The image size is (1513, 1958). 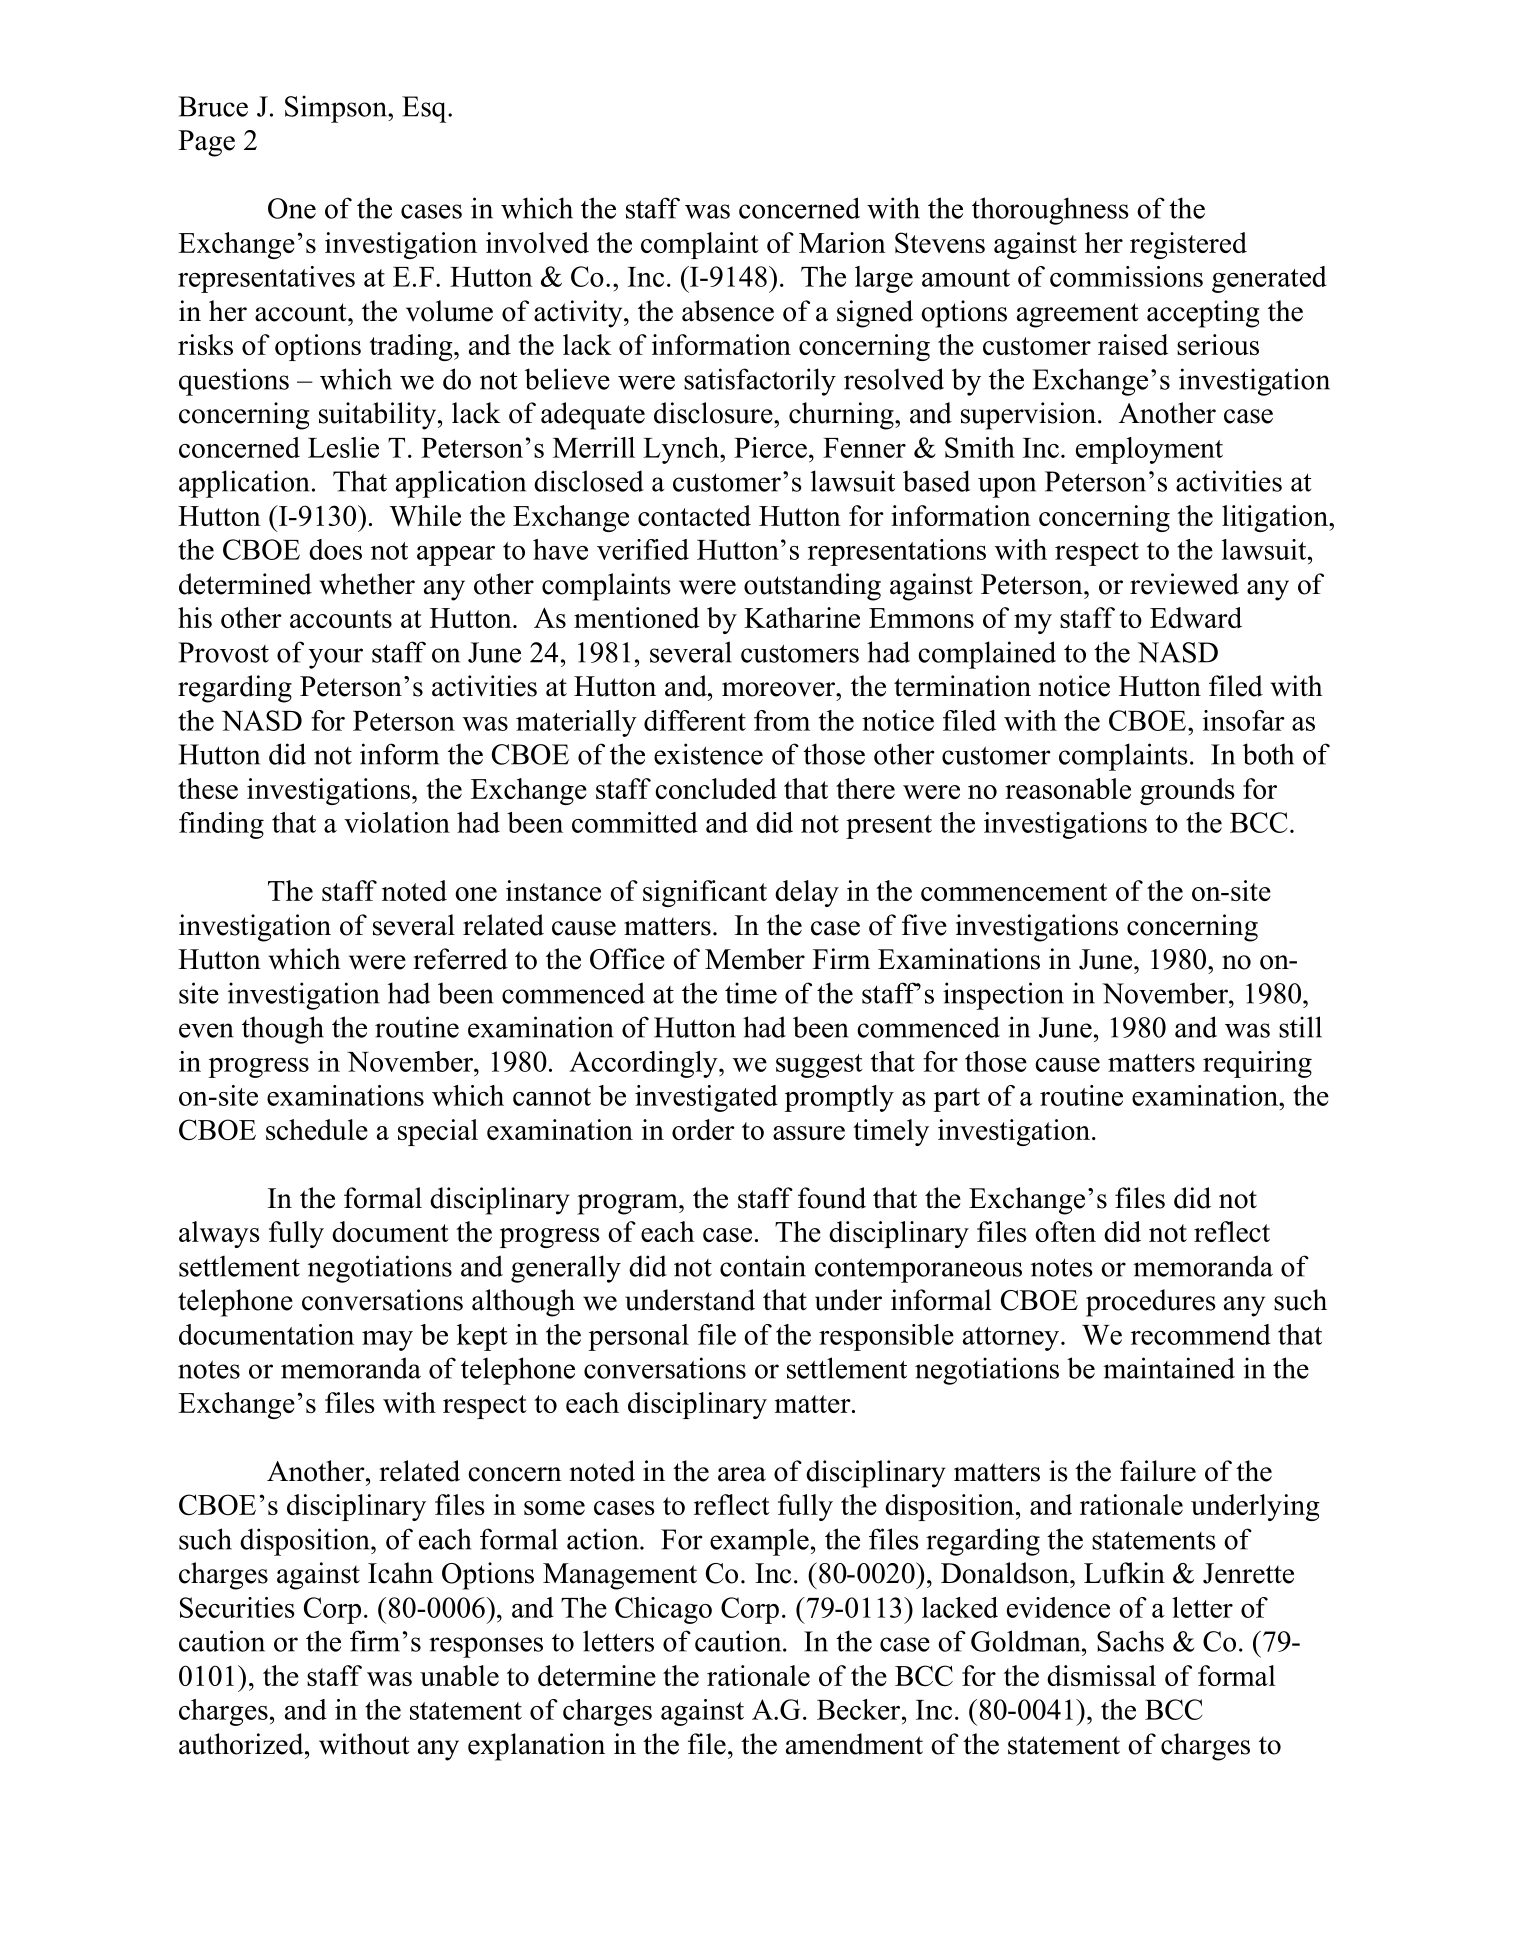 I want to click on often, so click(x=1065, y=1231).
